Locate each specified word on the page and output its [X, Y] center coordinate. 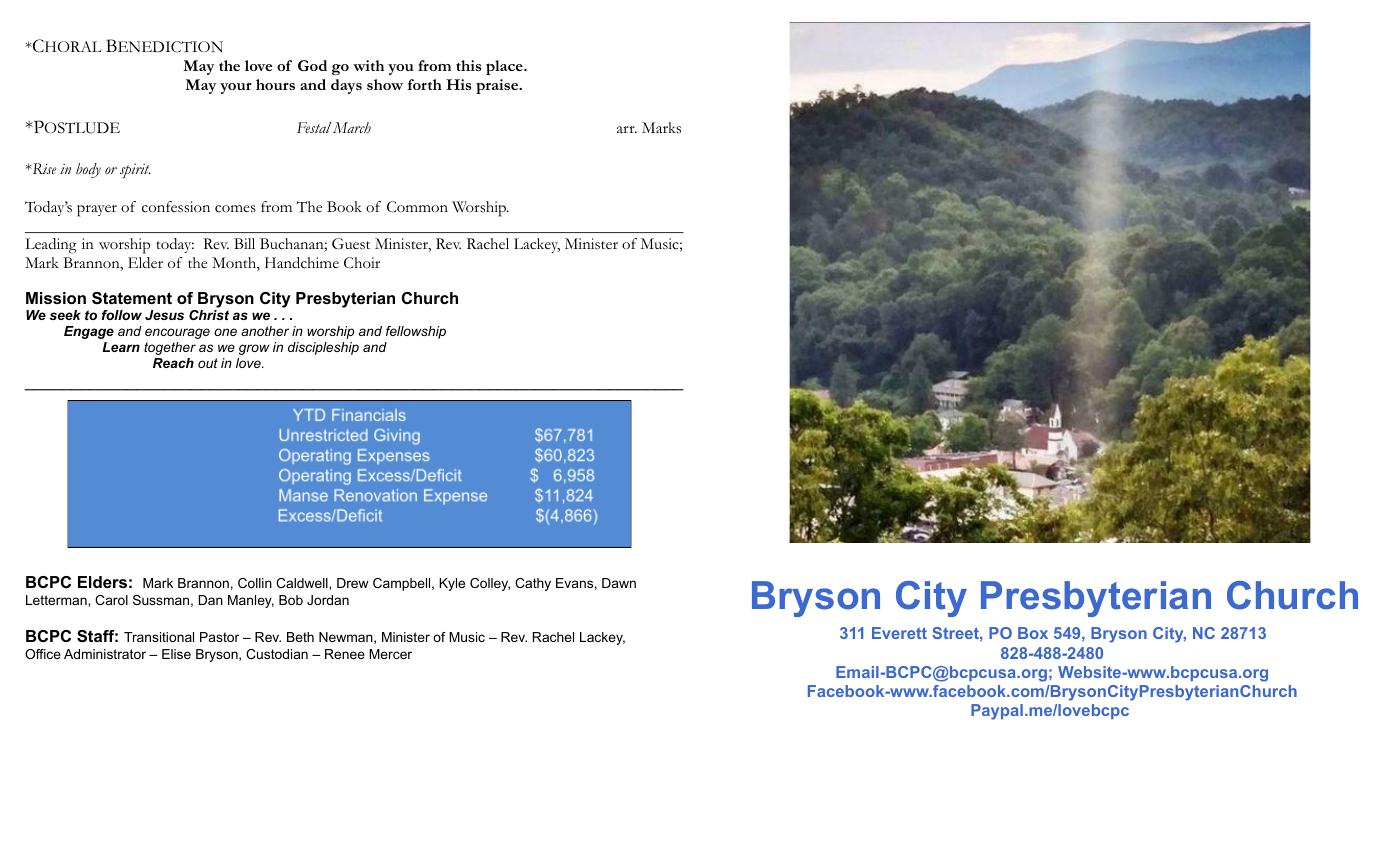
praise [498, 86]
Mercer [390, 654]
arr [627, 129]
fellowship [416, 332]
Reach [173, 363]
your [236, 88]
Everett [899, 633]
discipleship [323, 348]
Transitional [159, 637]
